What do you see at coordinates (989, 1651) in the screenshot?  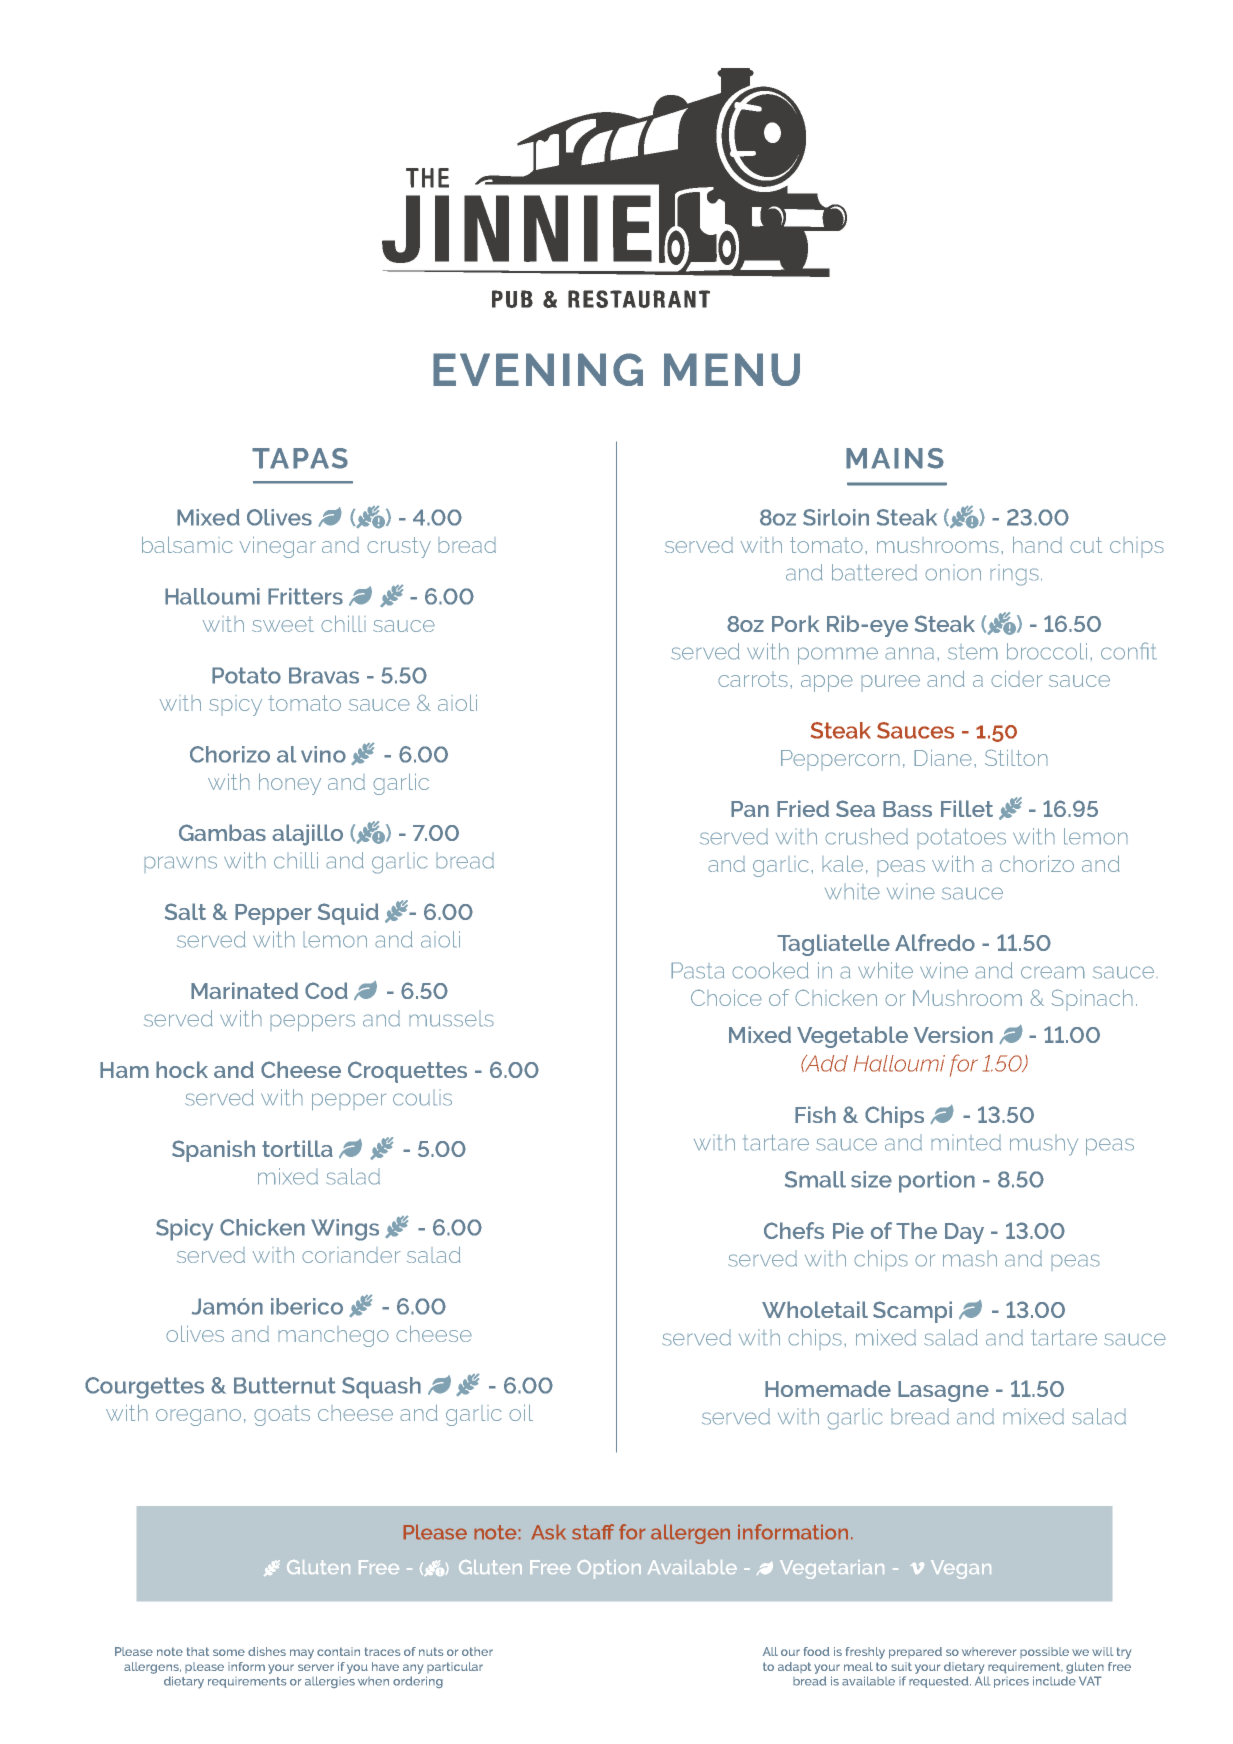 I see `wherever` at bounding box center [989, 1651].
